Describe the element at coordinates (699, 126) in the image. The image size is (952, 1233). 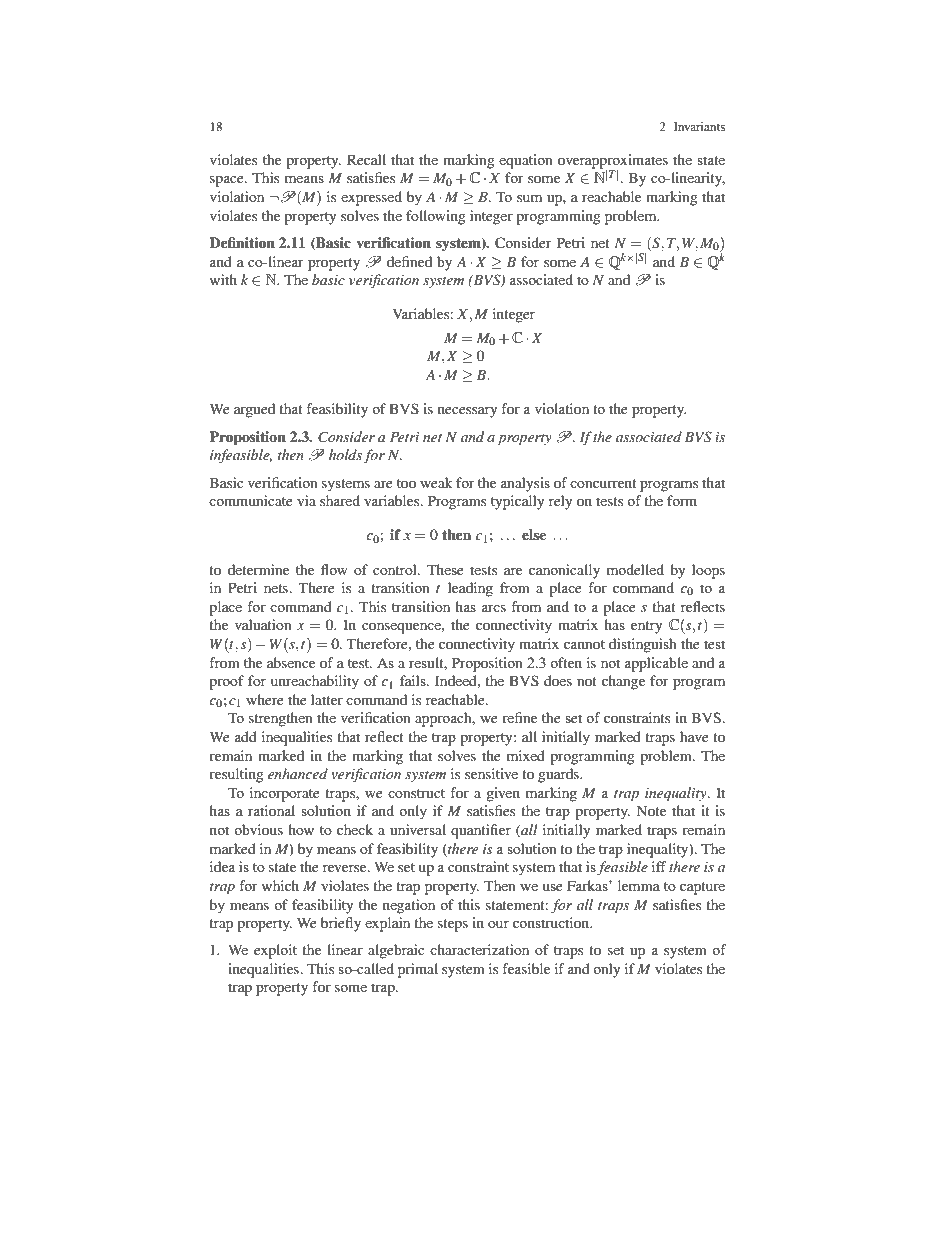
I see `Invariants` at that location.
